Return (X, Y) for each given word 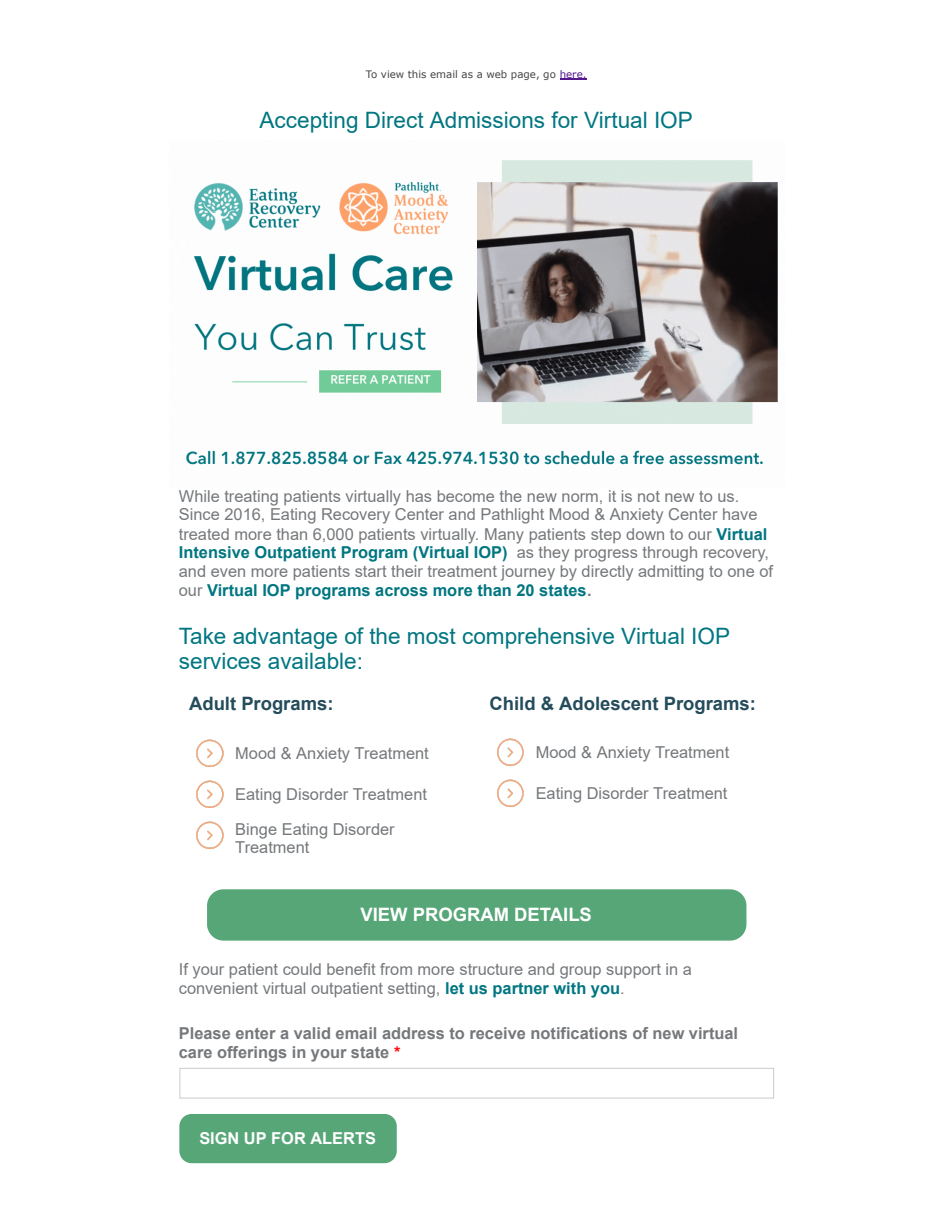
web (497, 74)
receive (497, 1033)
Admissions (487, 120)
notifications (579, 1033)
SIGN (219, 1138)
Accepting (308, 122)
